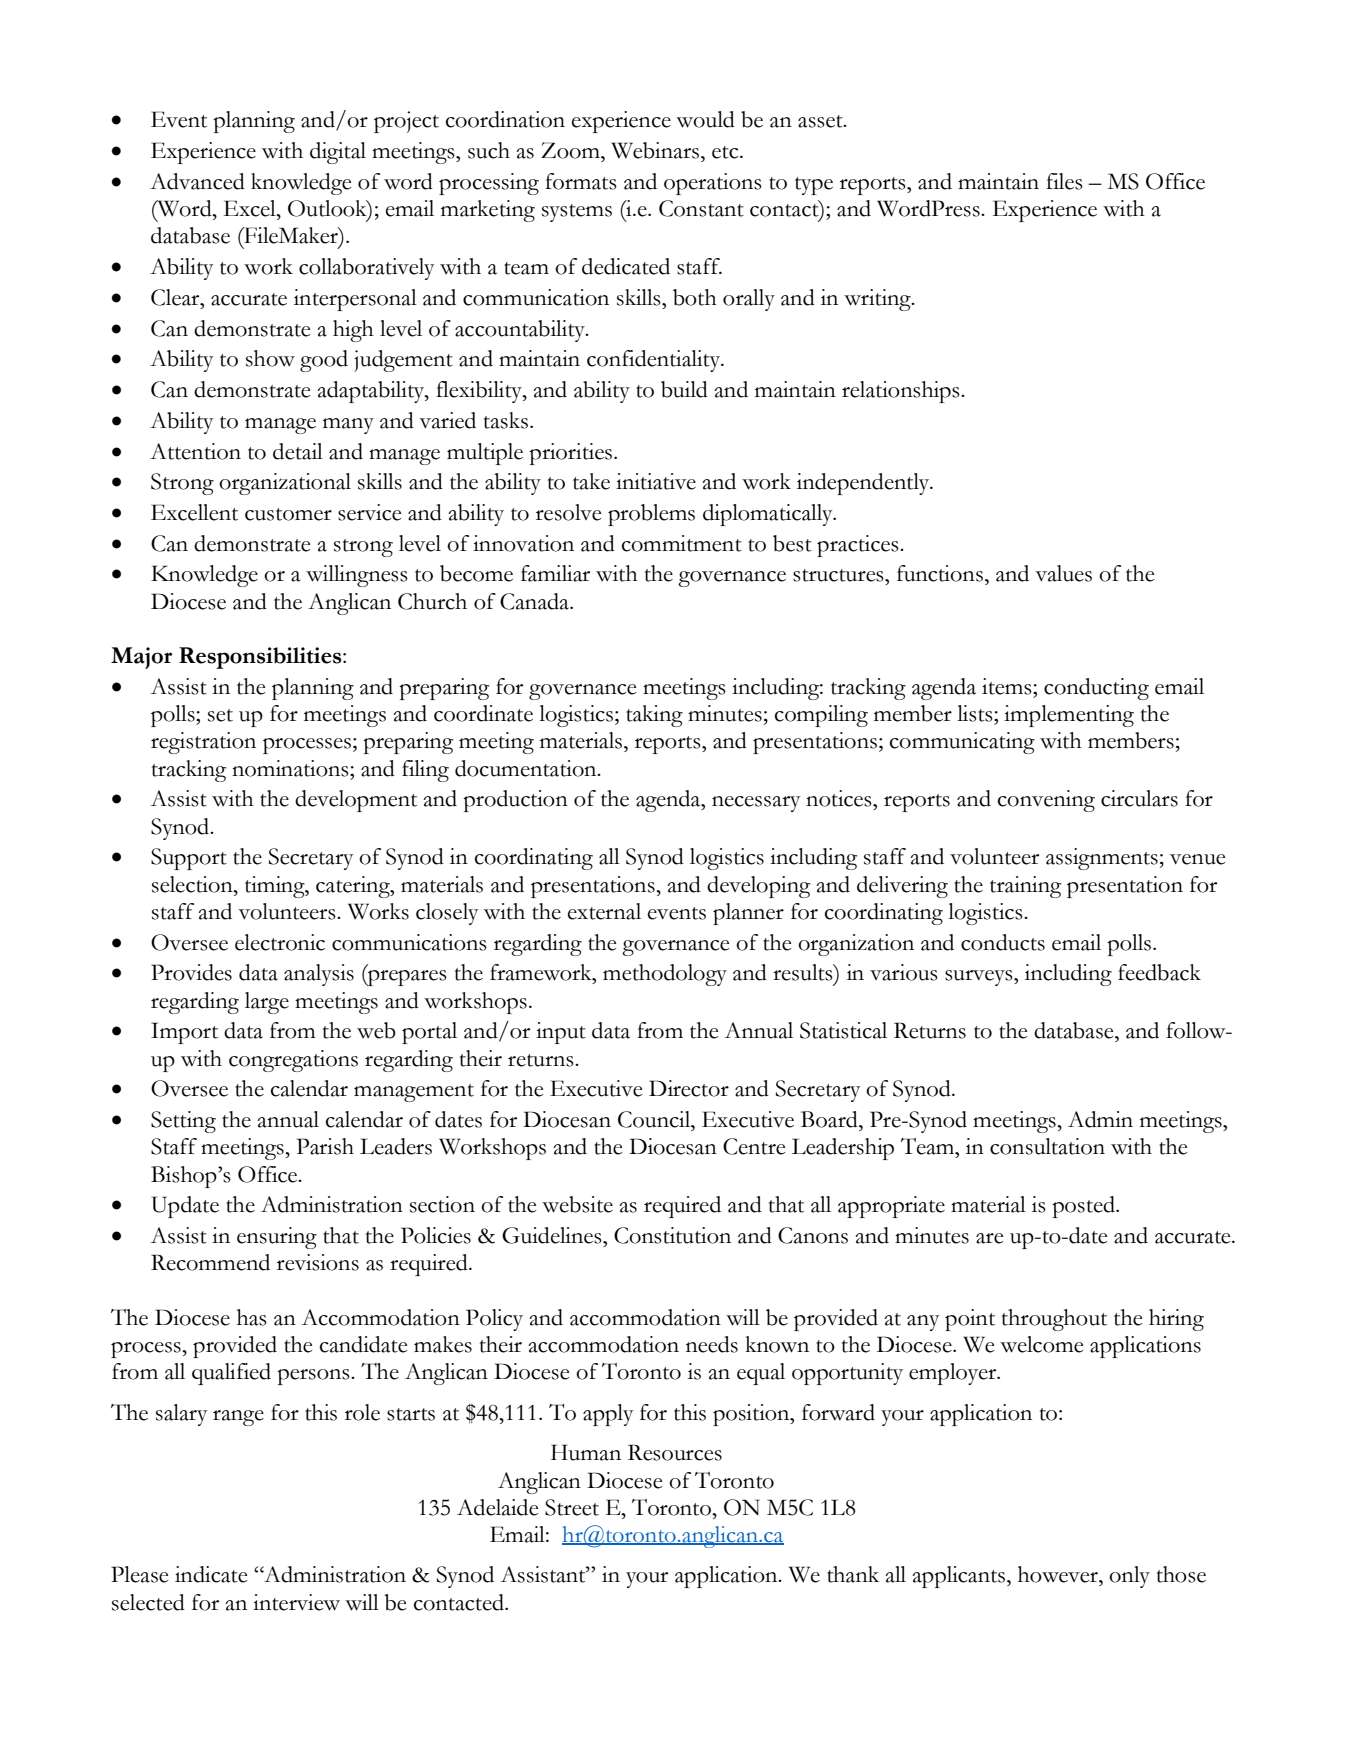 The width and height of the document is (1347, 1744). Describe the element at coordinates (1063, 573) in the document. I see `values` at that location.
